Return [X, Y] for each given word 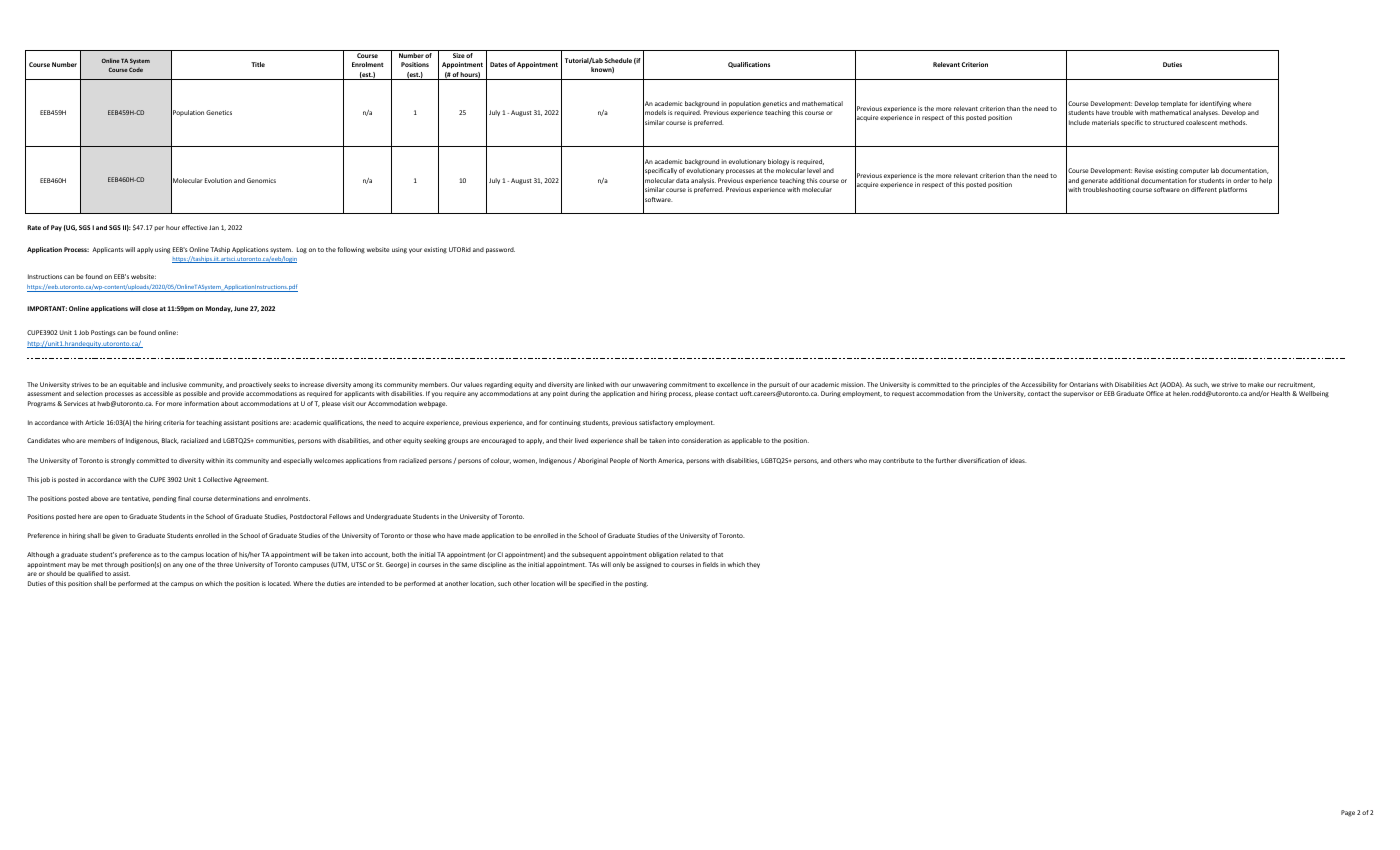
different [1204, 189]
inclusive [174, 384]
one [190, 565]
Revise [1144, 170]
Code [136, 69]
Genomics [261, 180]
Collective [217, 479]
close [150, 308]
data [682, 180]
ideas [1018, 460]
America [671, 461]
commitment [688, 384]
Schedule [618, 60]
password [500, 250]
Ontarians [1083, 384]
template [1174, 104]
